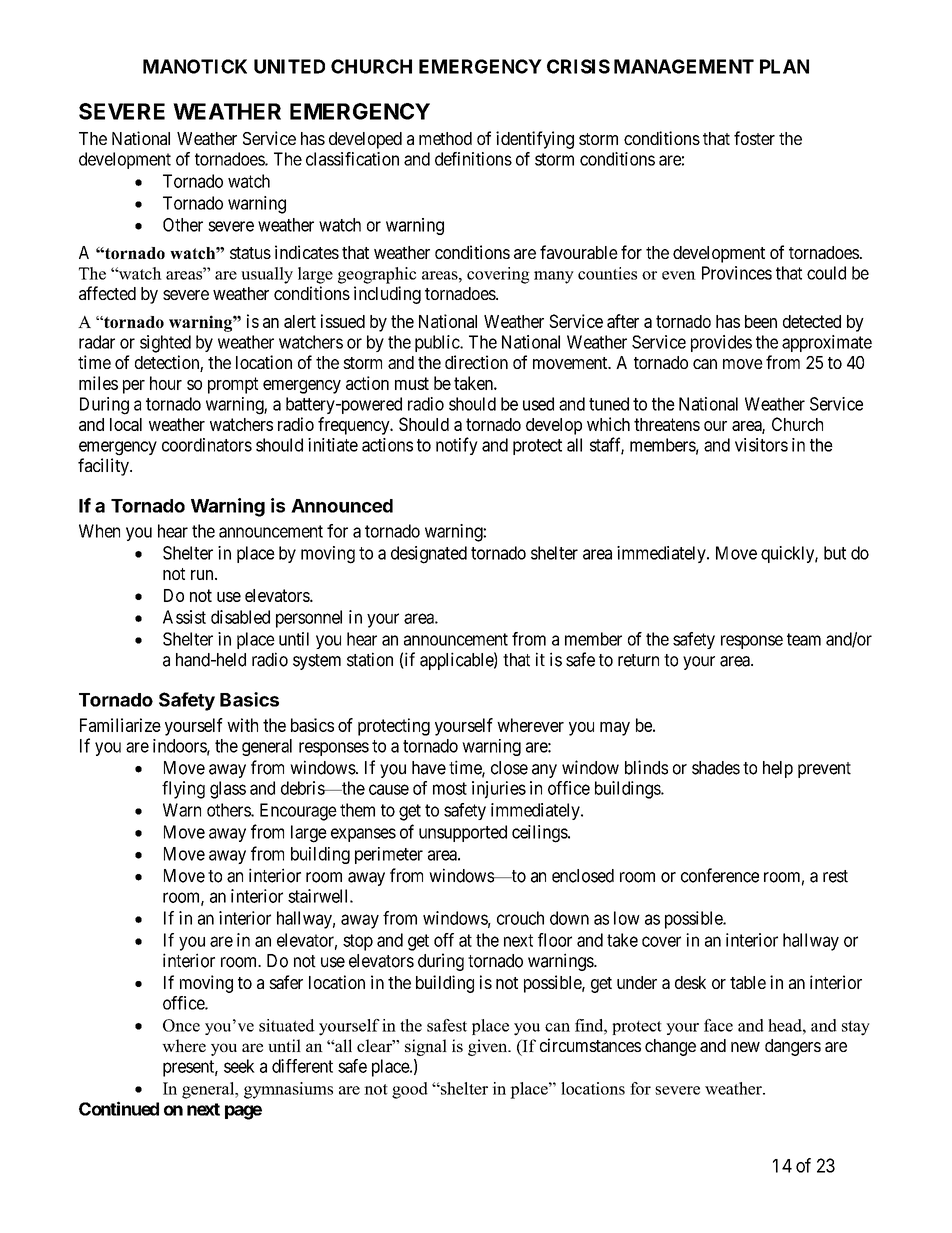 The width and height of the page is (952, 1233). Describe the element at coordinates (489, 1047) in the page. I see `given` at that location.
